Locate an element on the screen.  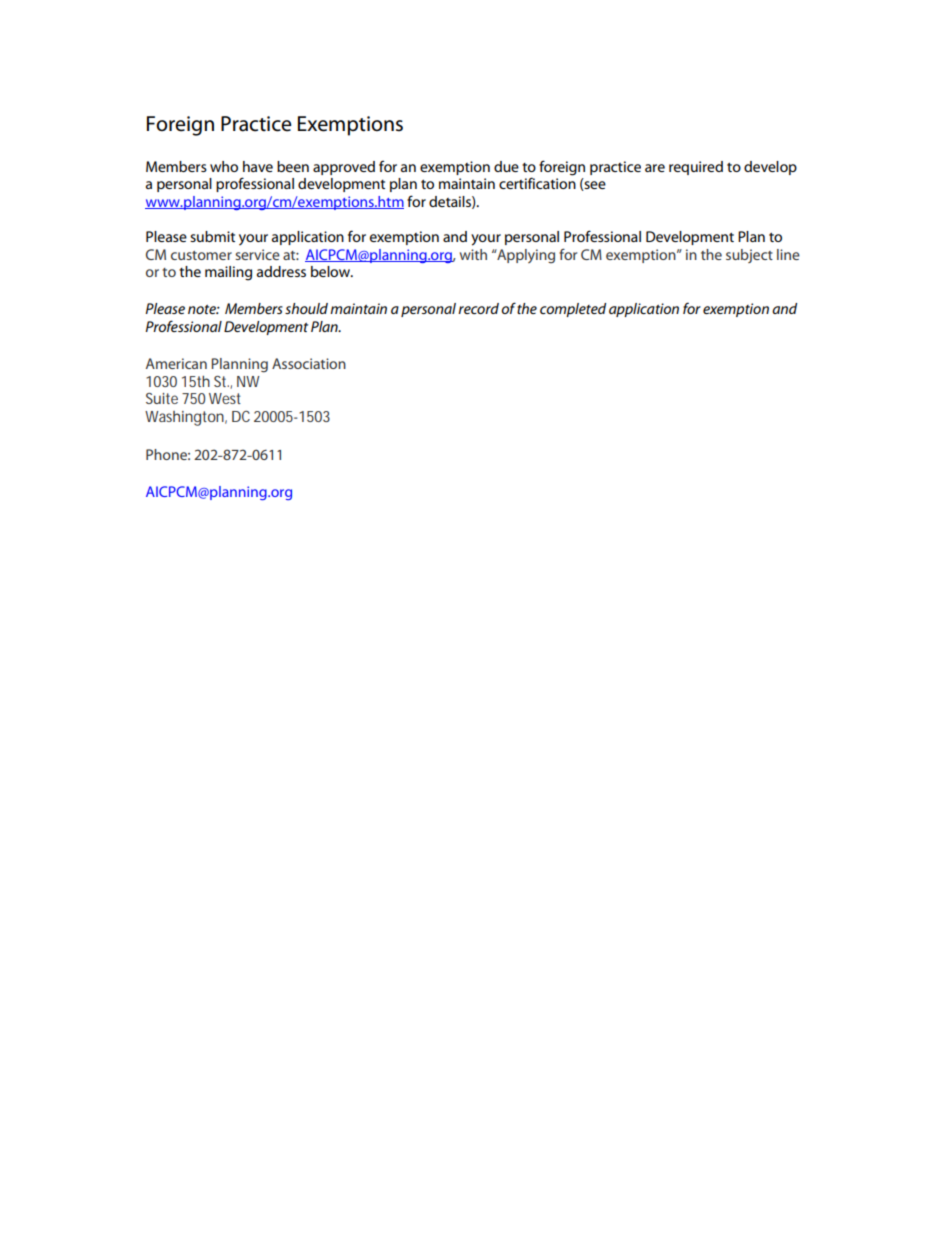
subject is located at coordinates (749, 256).
